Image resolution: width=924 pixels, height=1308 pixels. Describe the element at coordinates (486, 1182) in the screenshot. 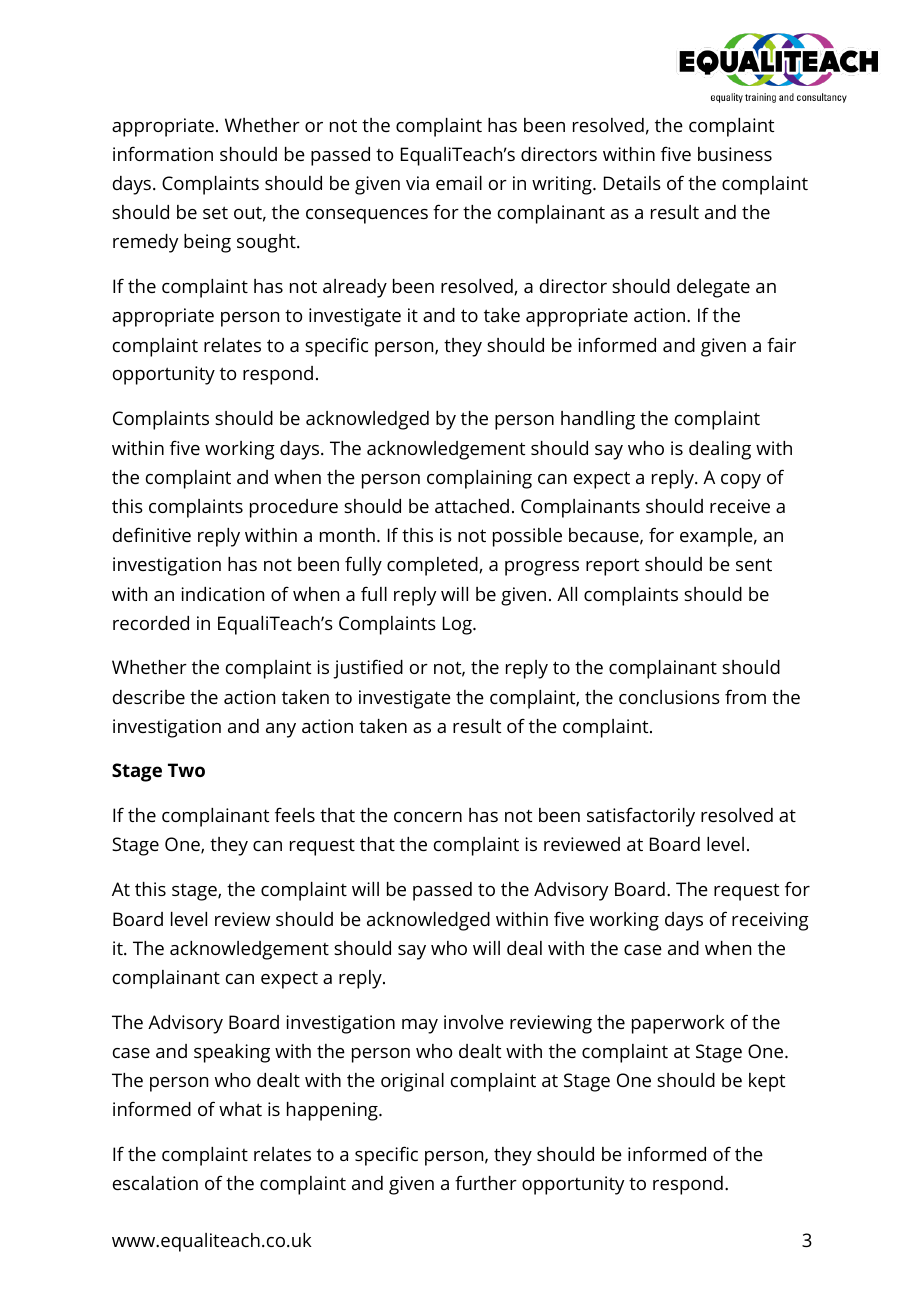

I see `further` at that location.
